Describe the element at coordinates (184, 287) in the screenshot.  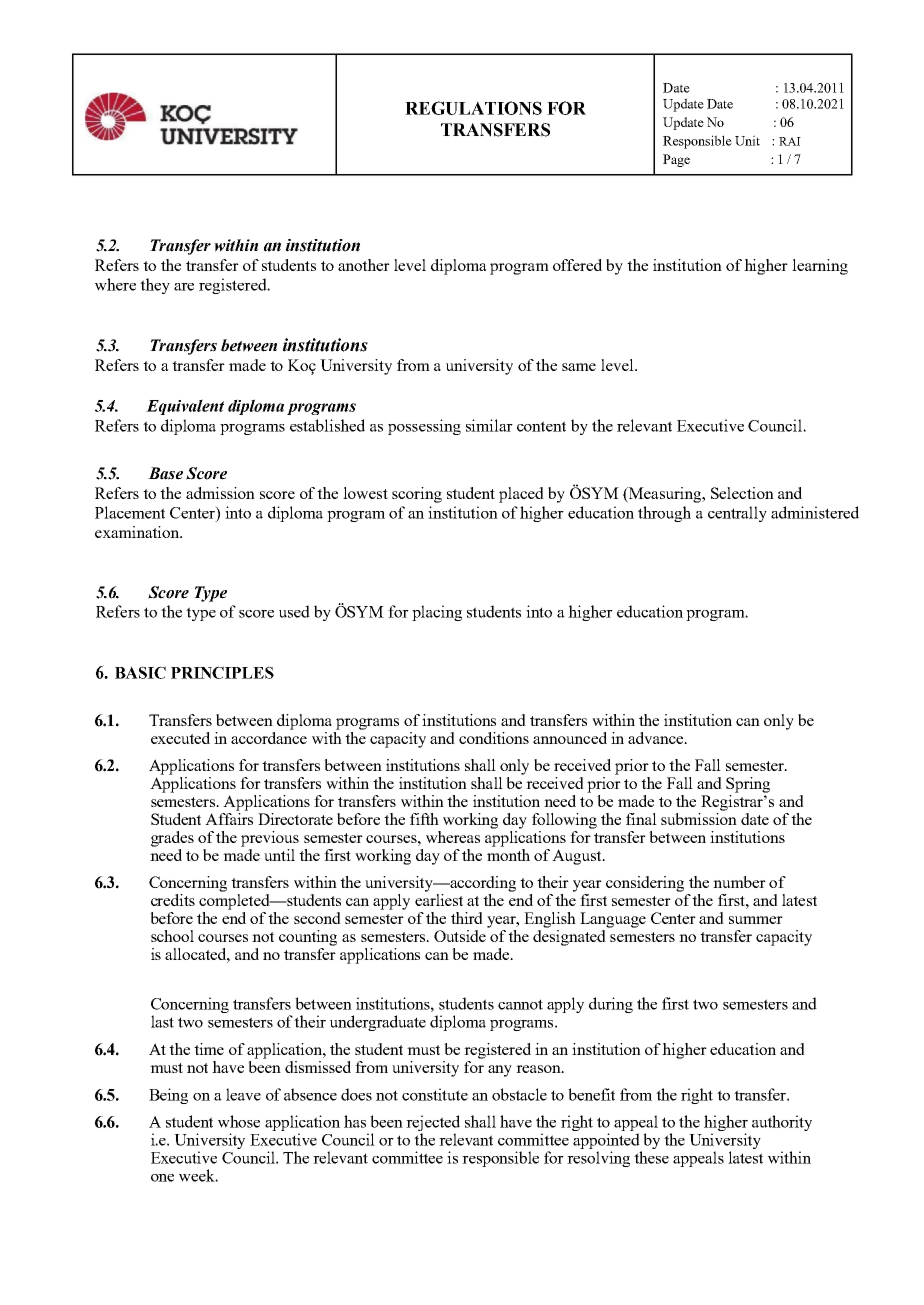
I see `are` at that location.
